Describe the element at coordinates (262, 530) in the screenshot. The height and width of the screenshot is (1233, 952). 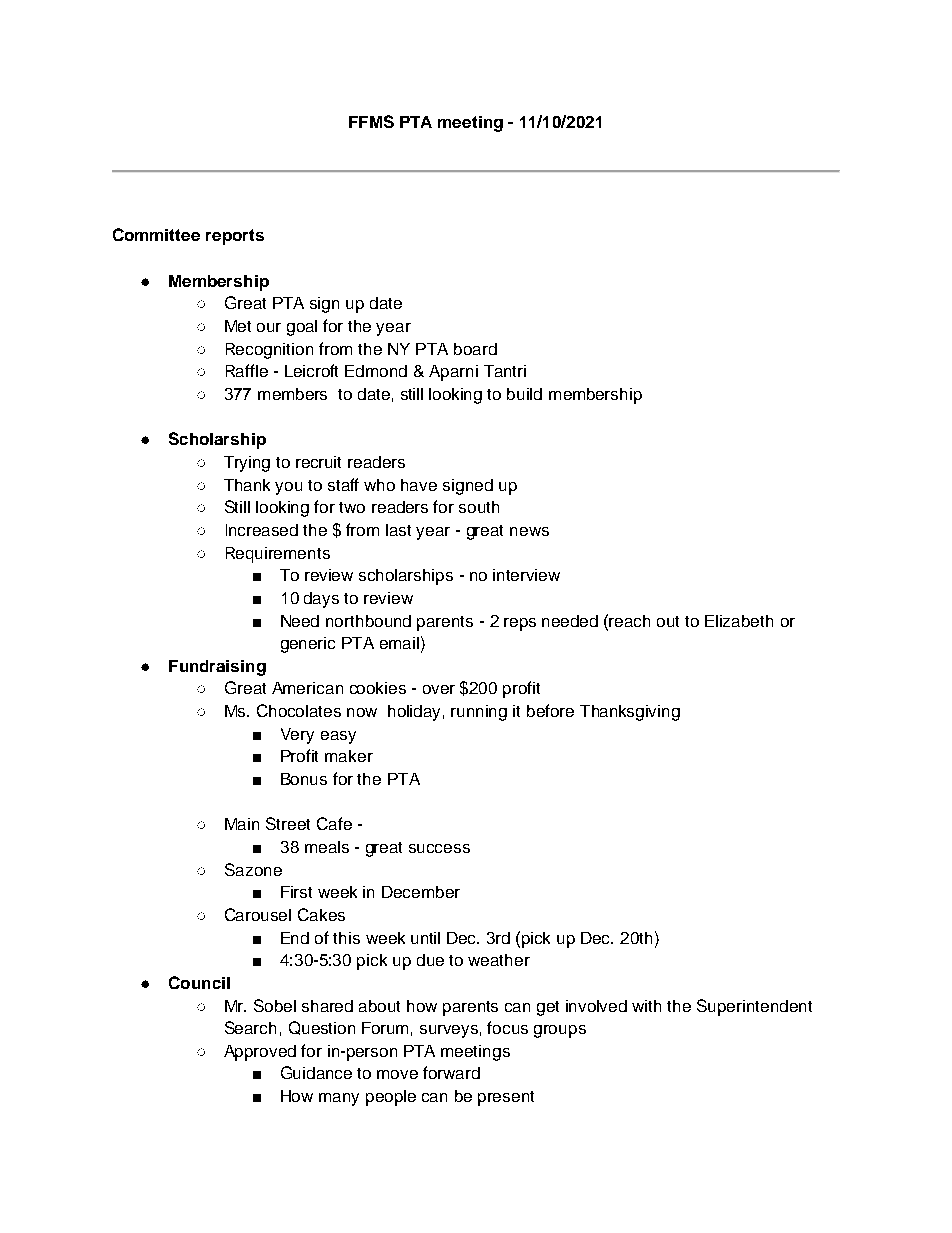
I see `Increased` at that location.
